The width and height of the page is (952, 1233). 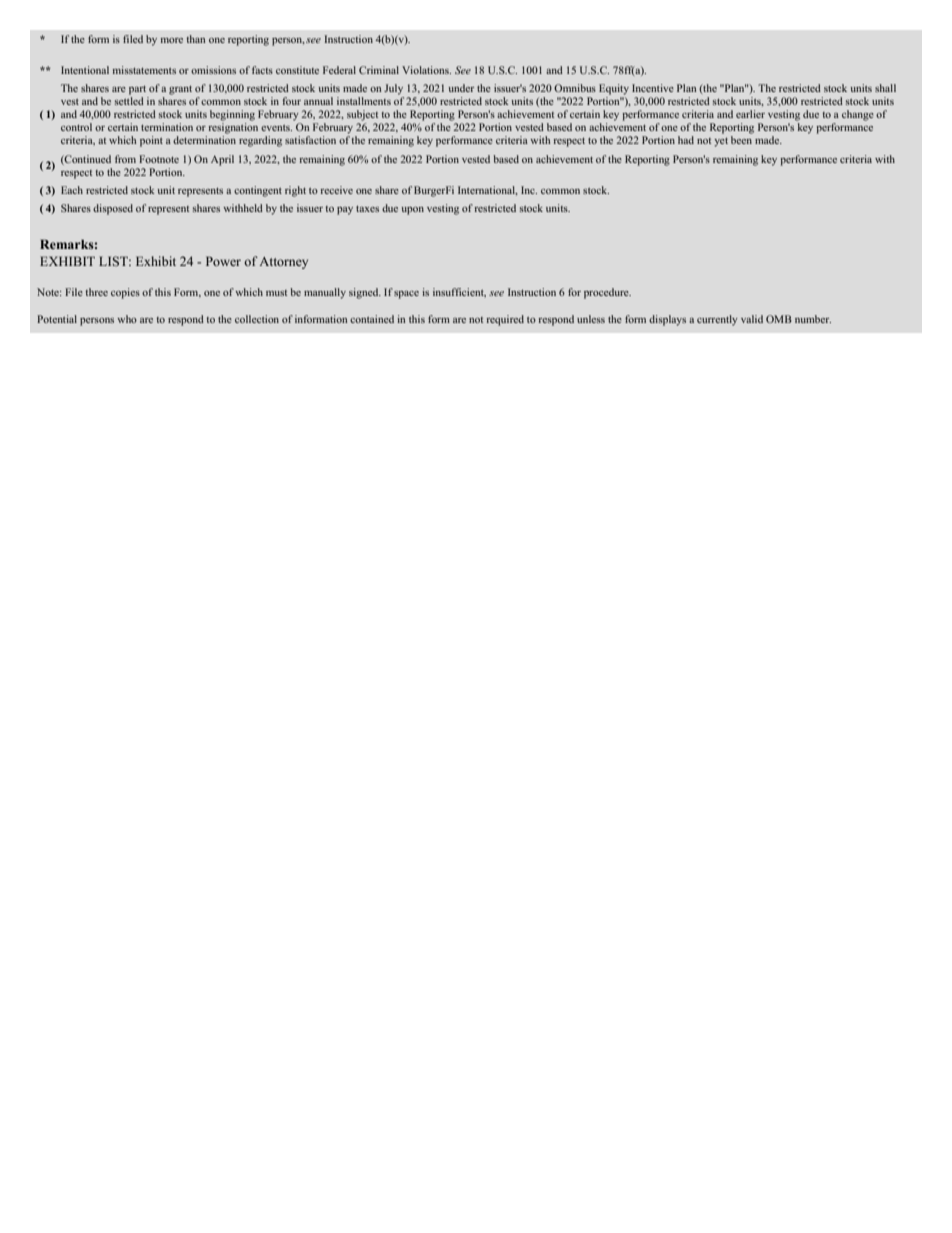 What do you see at coordinates (426, 70) in the page?
I see `Violations` at bounding box center [426, 70].
